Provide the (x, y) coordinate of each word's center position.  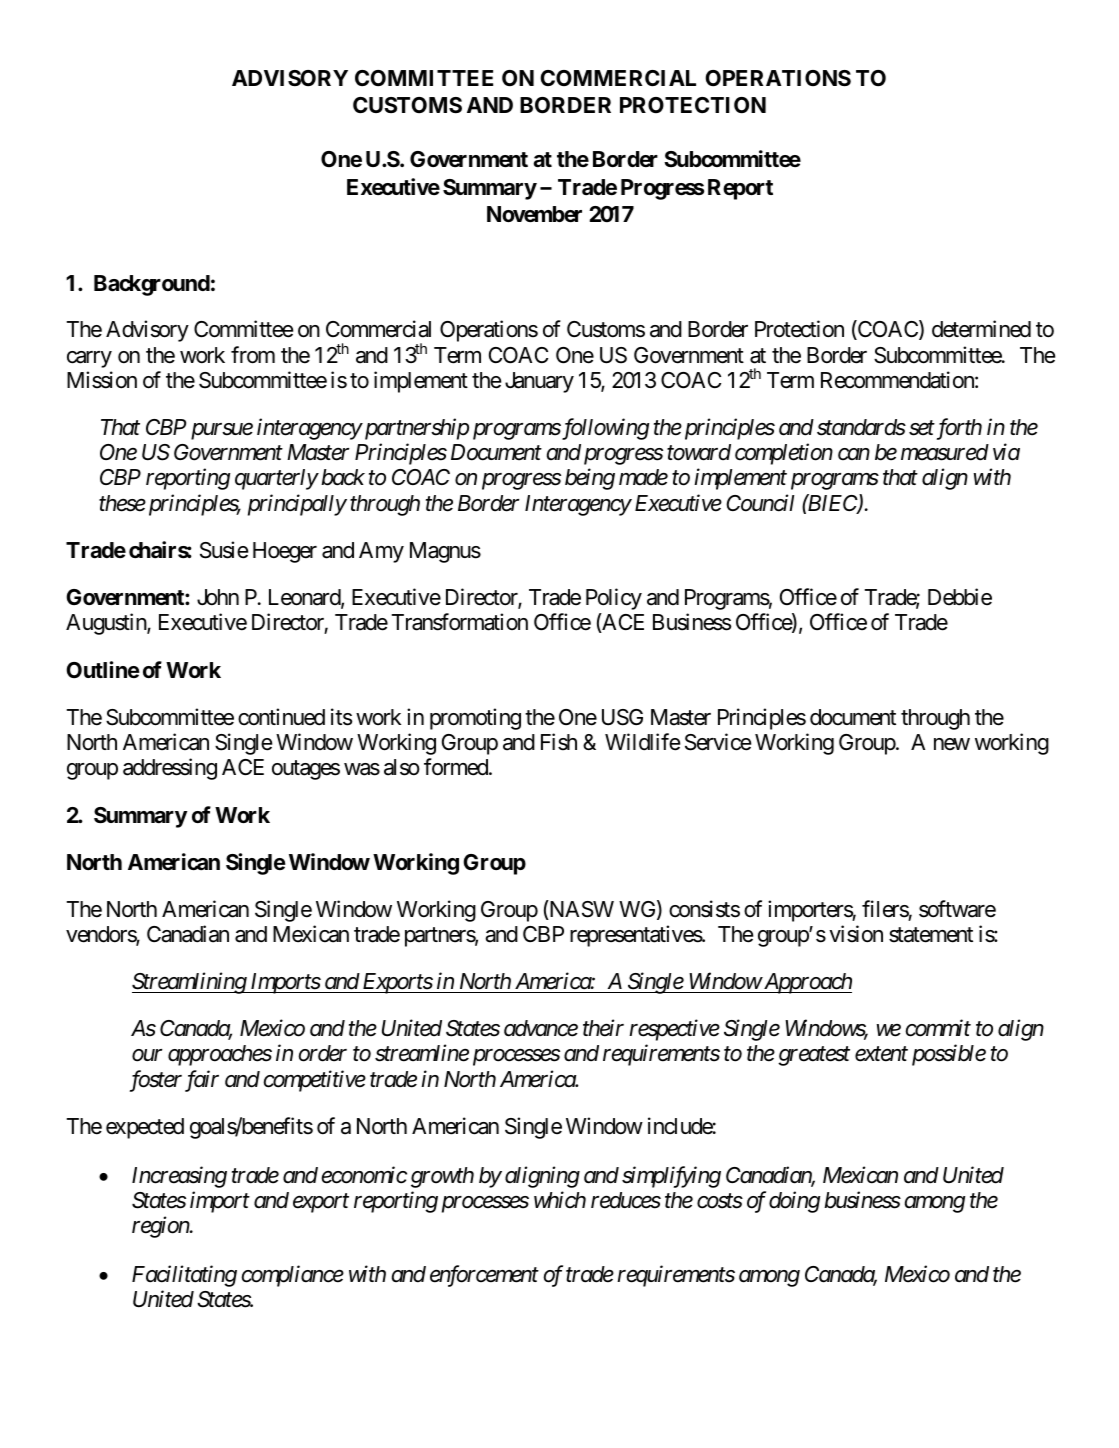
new (952, 744)
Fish (559, 742)
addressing (170, 769)
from (253, 355)
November (534, 214)
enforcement (484, 1276)
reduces (626, 1200)
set (922, 428)
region (161, 1227)
